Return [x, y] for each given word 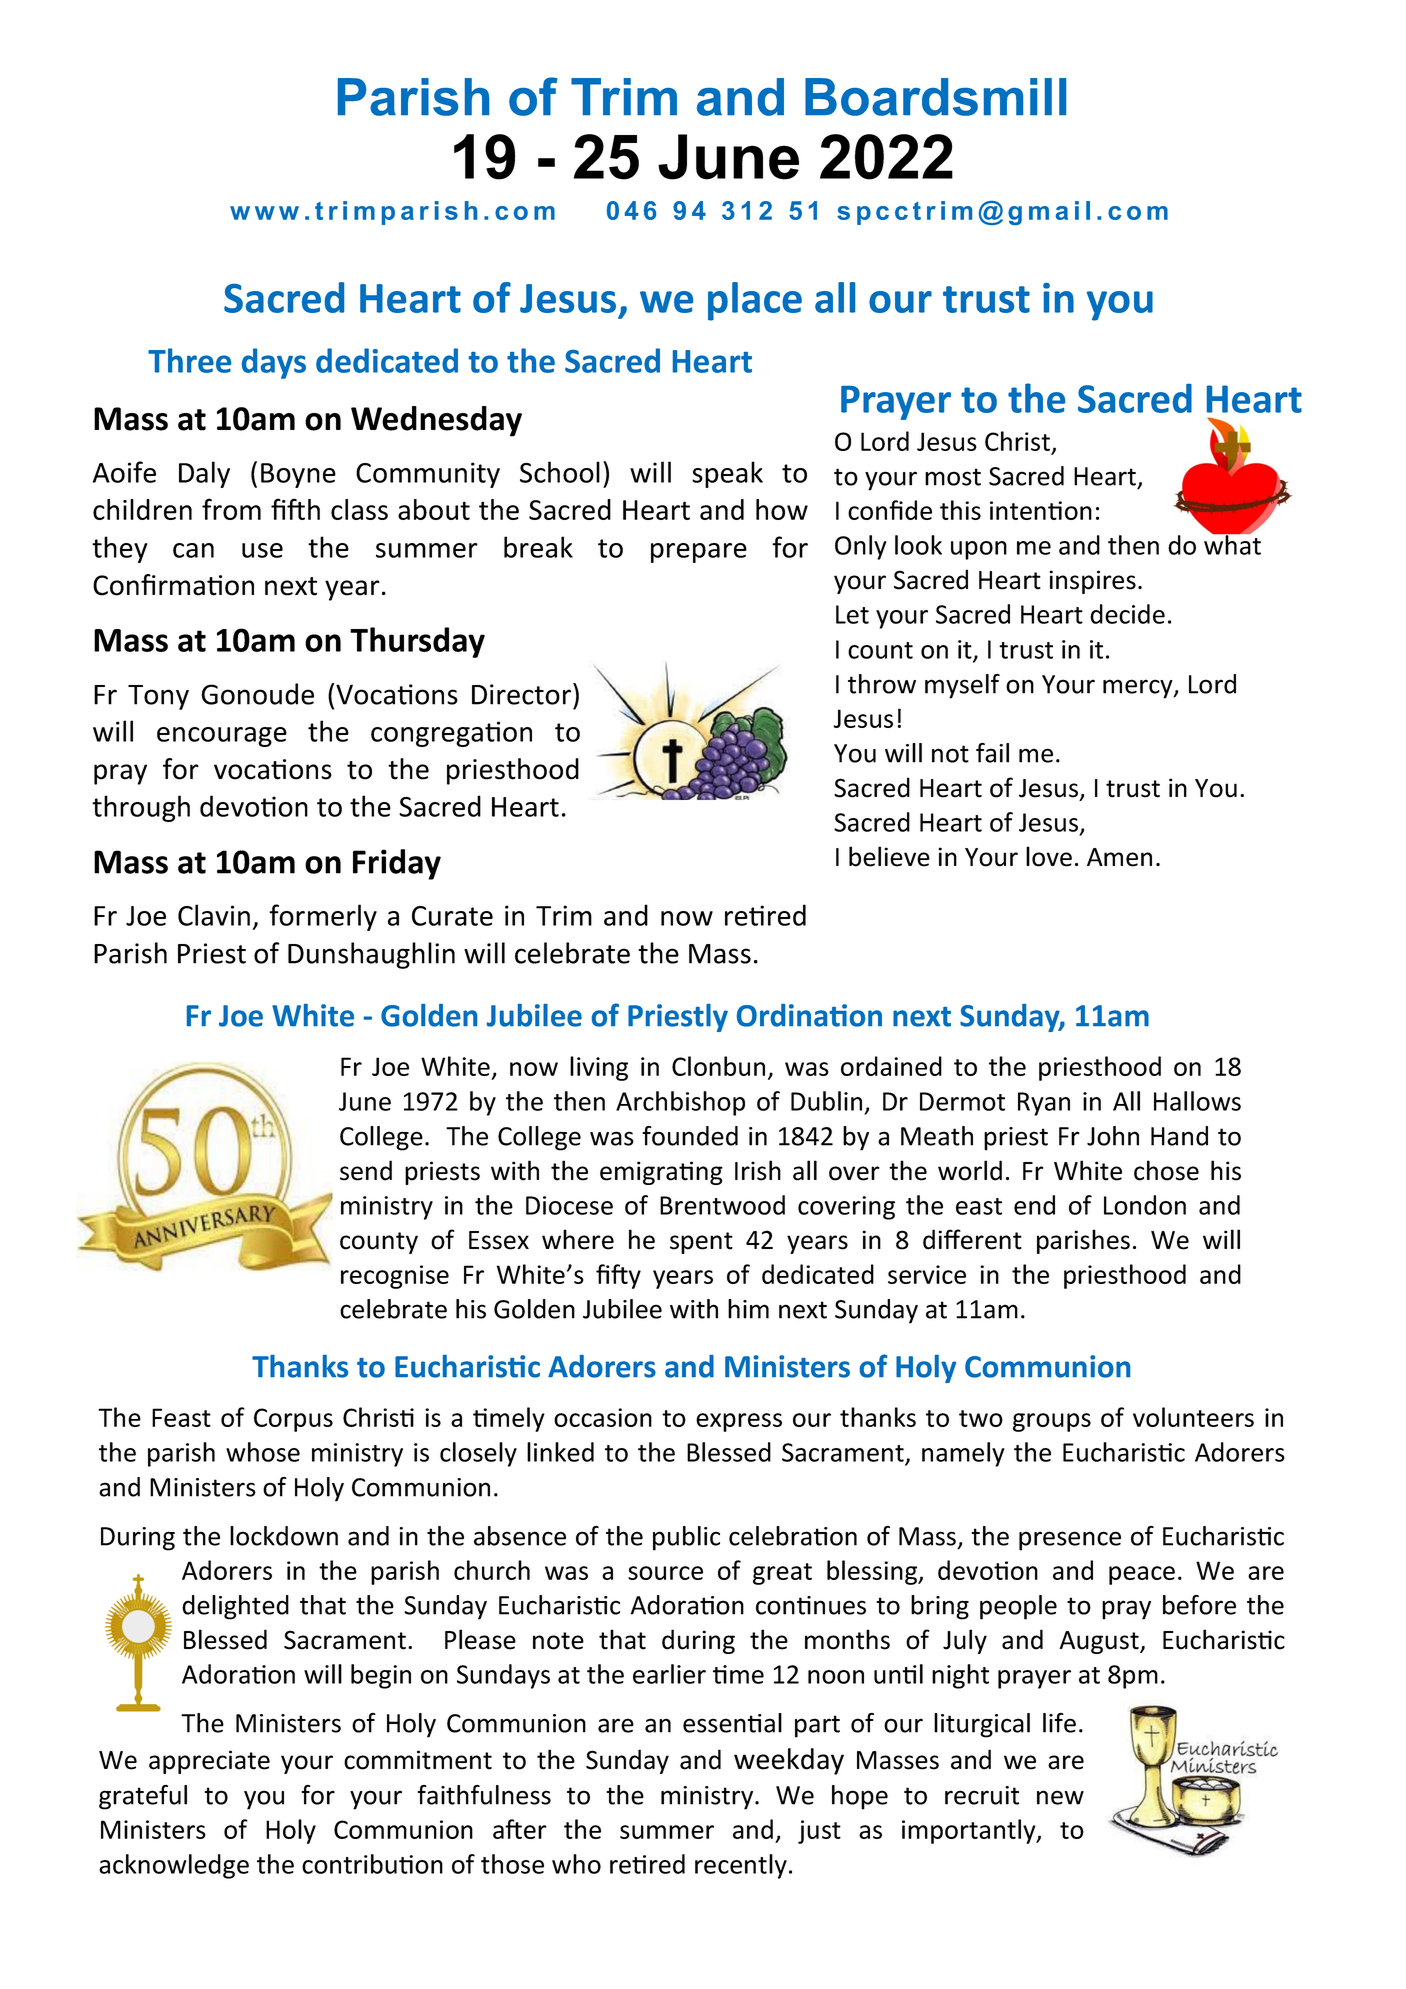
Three [189, 360]
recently [741, 1866]
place [755, 301]
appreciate [209, 1762]
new [1060, 1797]
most [953, 477]
